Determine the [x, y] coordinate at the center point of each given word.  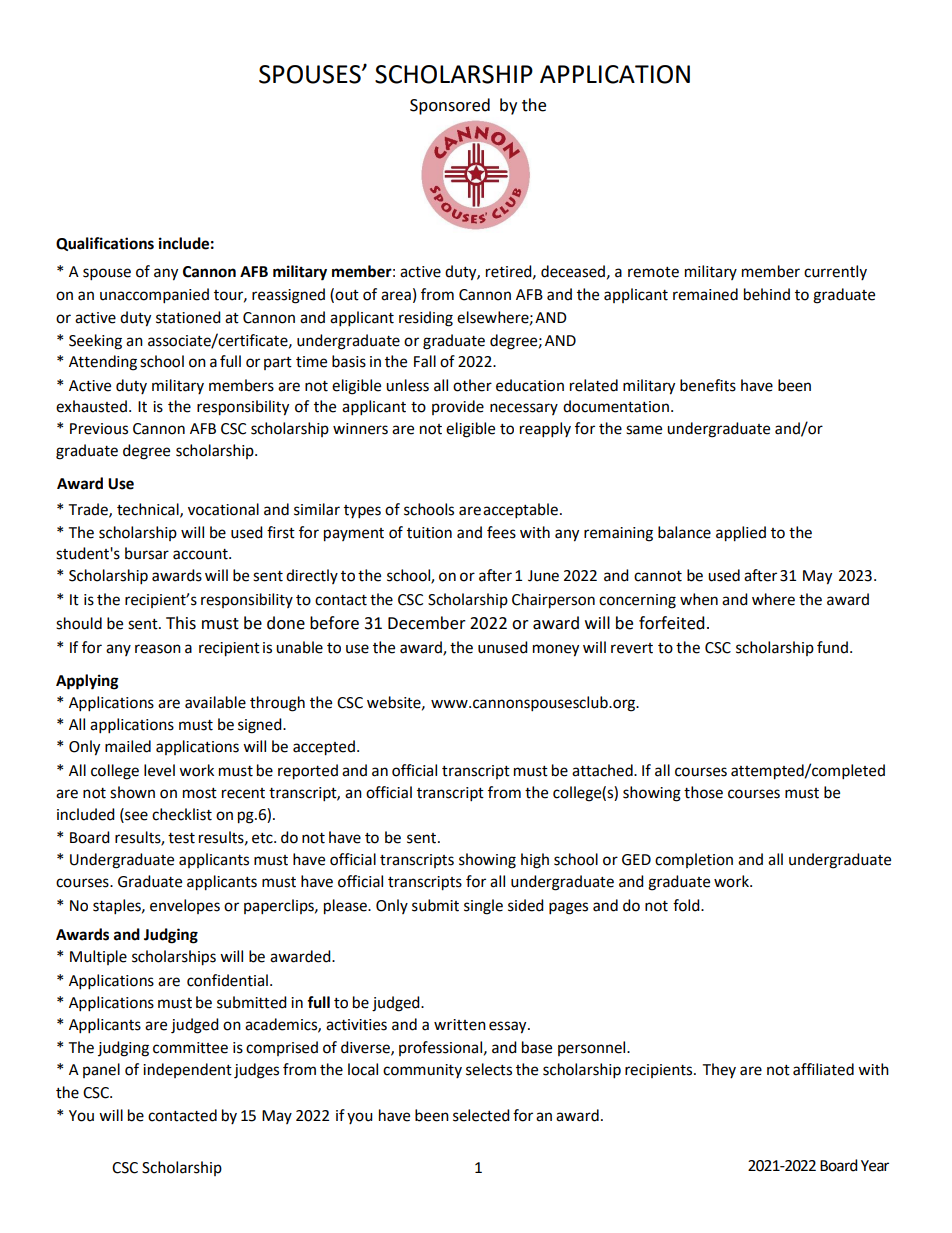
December [427, 623]
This [181, 623]
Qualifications [105, 244]
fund [832, 647]
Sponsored [450, 106]
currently [835, 272]
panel [101, 1070]
